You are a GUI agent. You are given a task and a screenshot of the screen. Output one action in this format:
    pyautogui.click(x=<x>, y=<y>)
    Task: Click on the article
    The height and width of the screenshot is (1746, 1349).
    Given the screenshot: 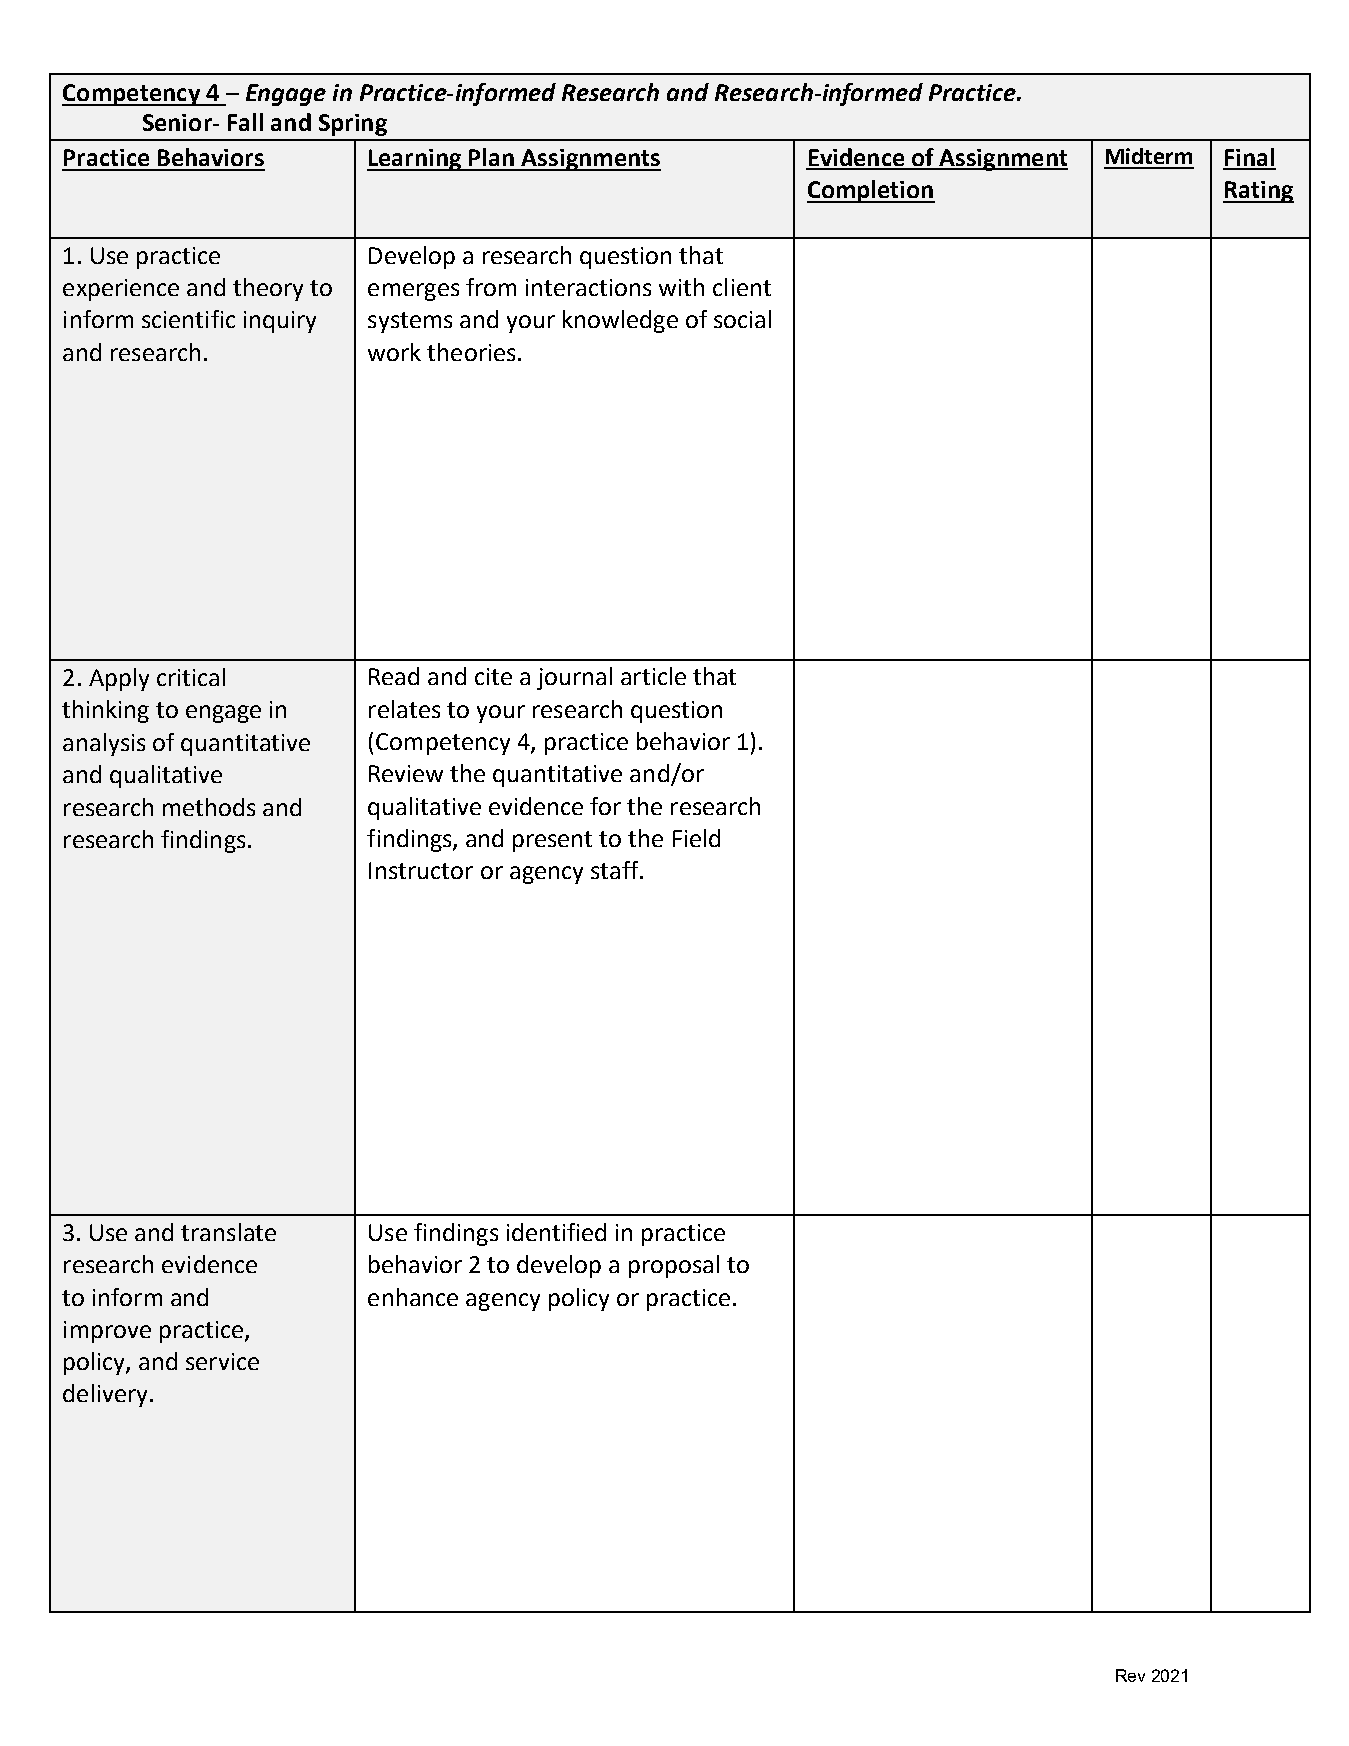 What is the action you would take?
    pyautogui.click(x=653, y=676)
